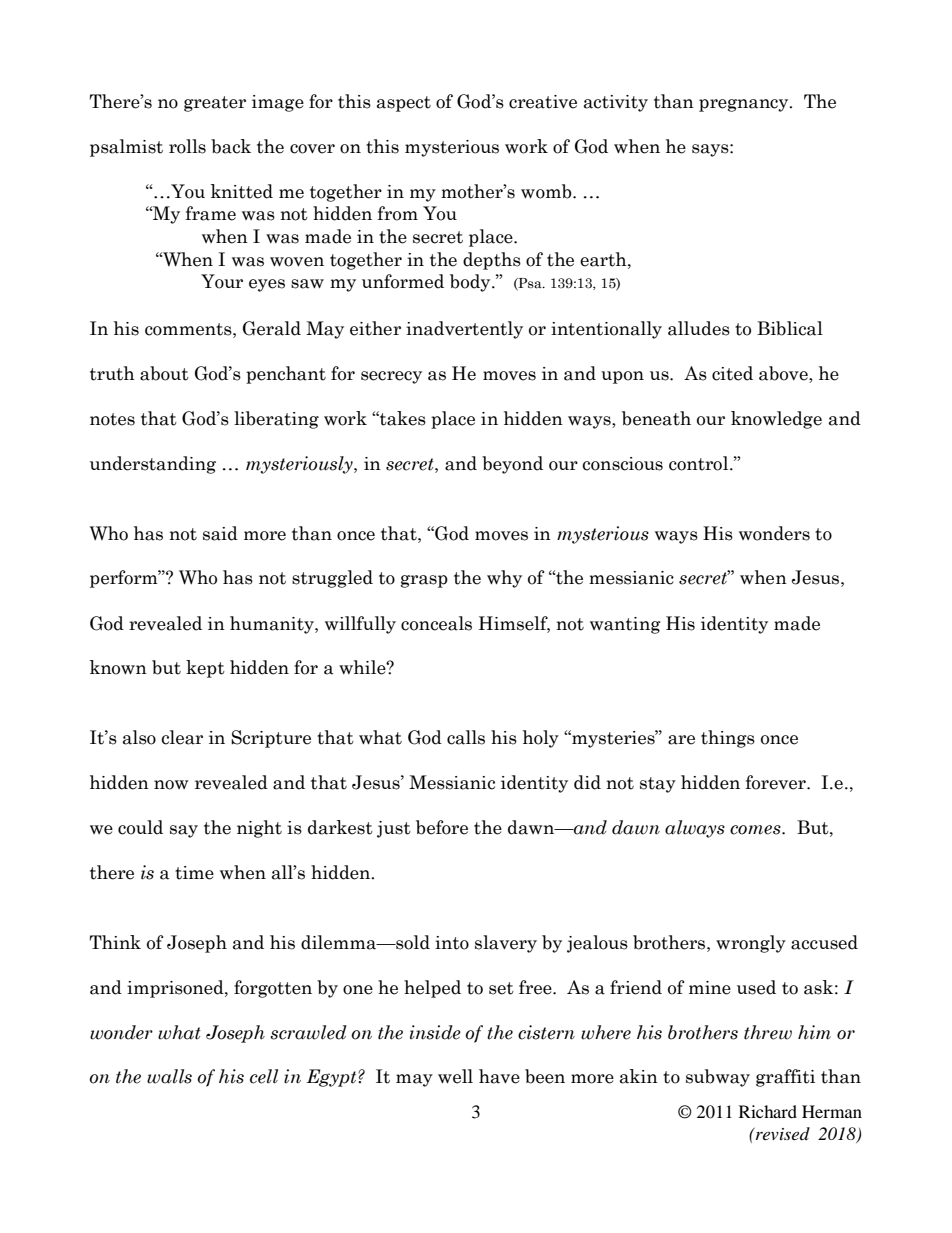 This image has width=952, height=1233. I want to click on kept, so click(205, 669).
